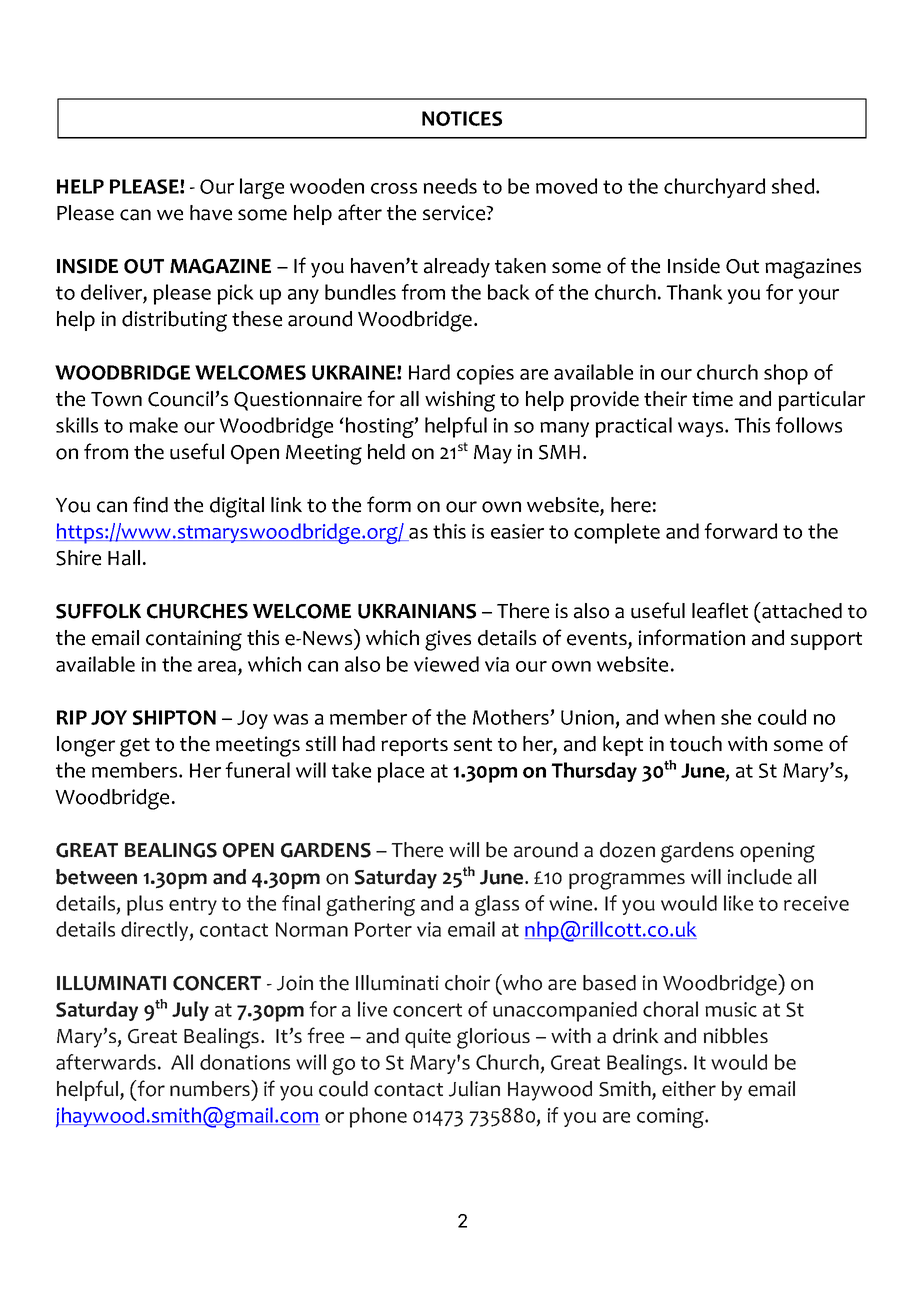  I want to click on either, so click(689, 1089).
